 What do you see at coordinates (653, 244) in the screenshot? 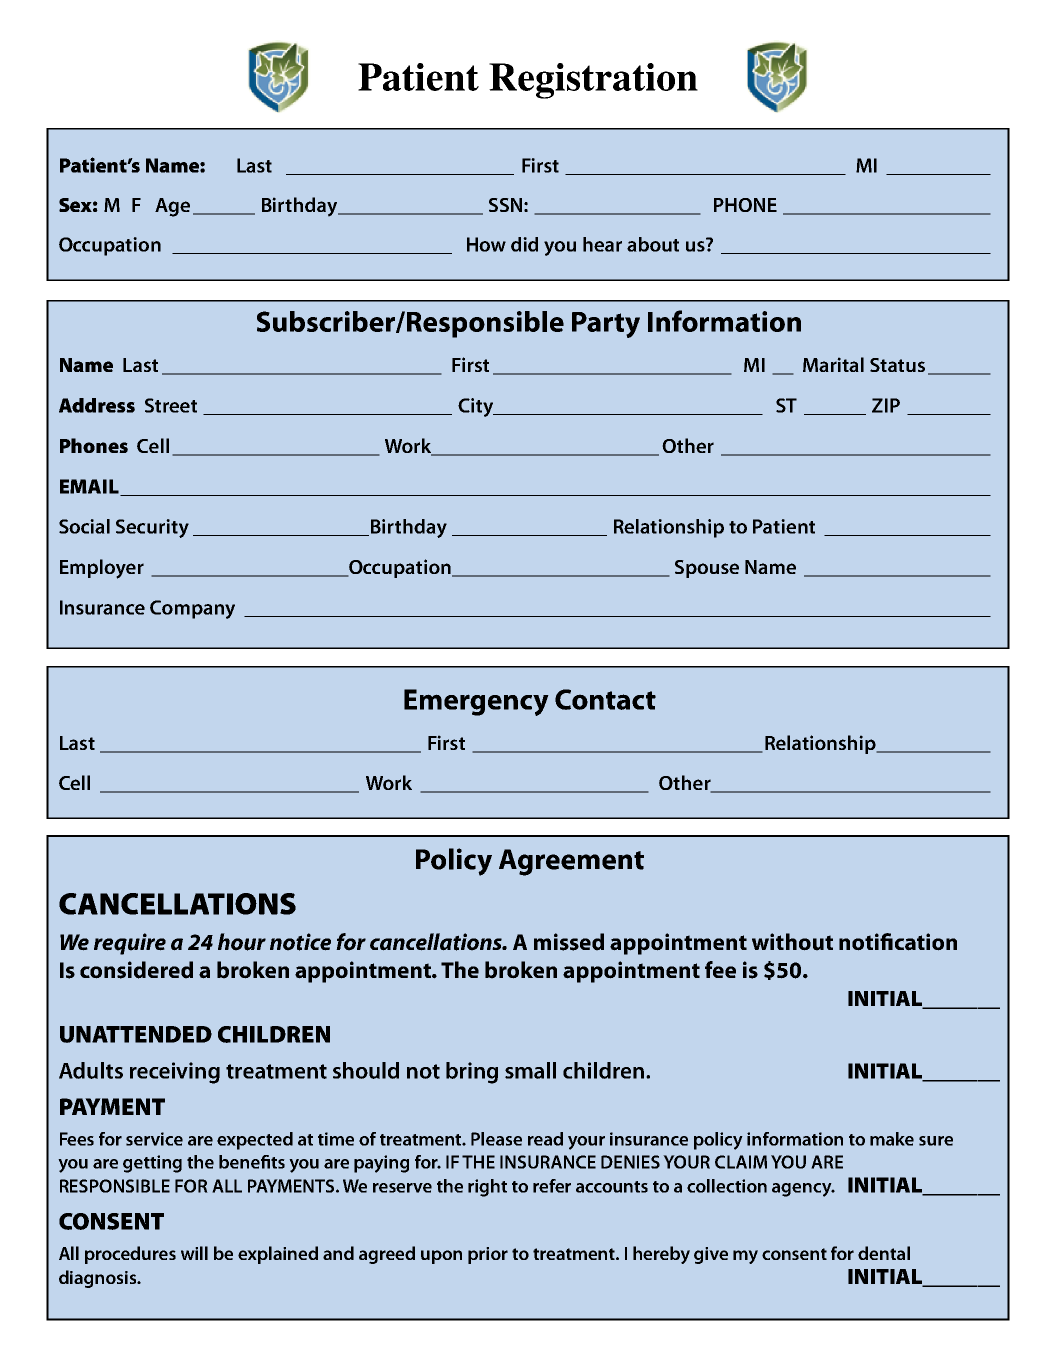
I see `about` at bounding box center [653, 244].
